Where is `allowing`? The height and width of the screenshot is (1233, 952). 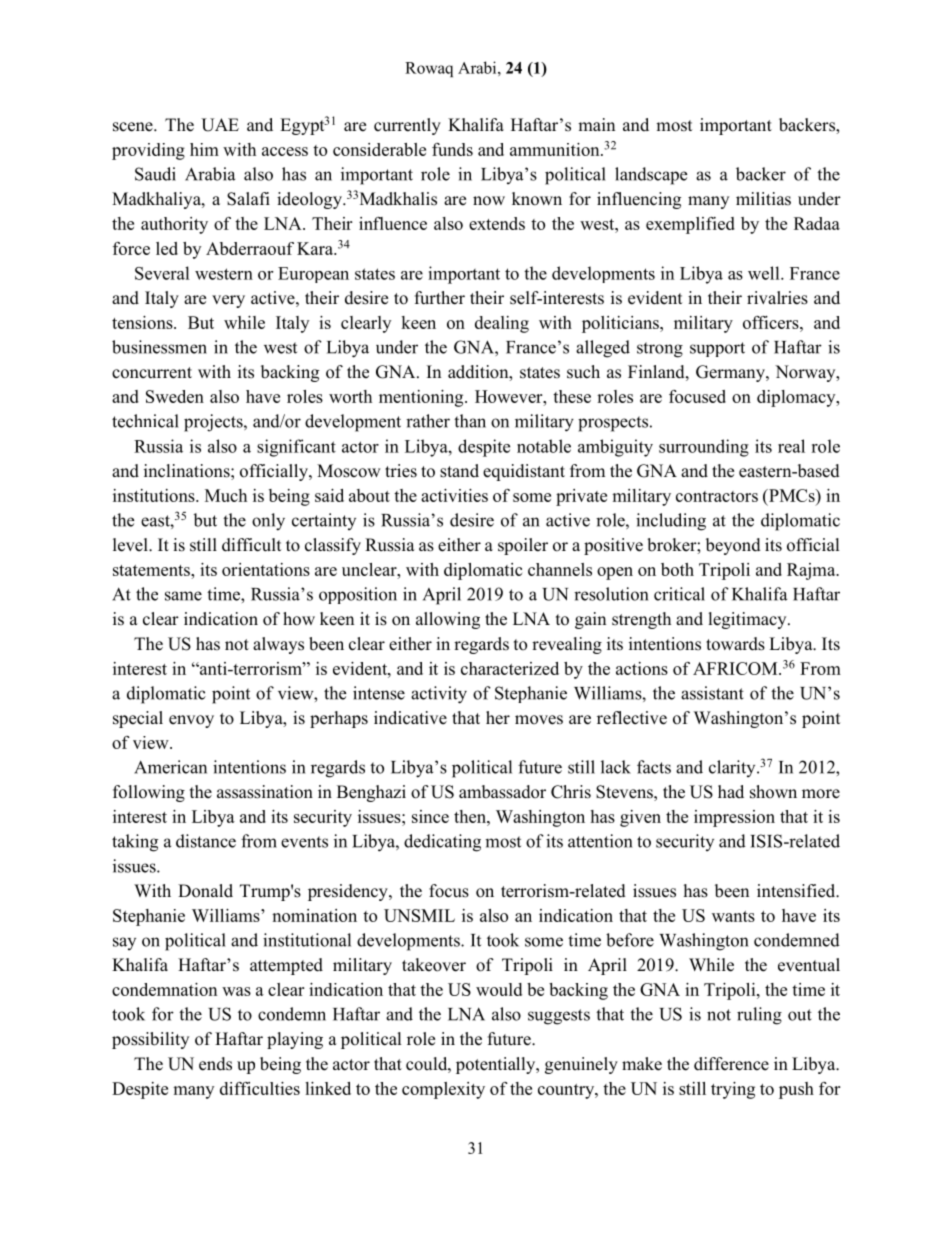
allowing is located at coordinates (448, 620).
